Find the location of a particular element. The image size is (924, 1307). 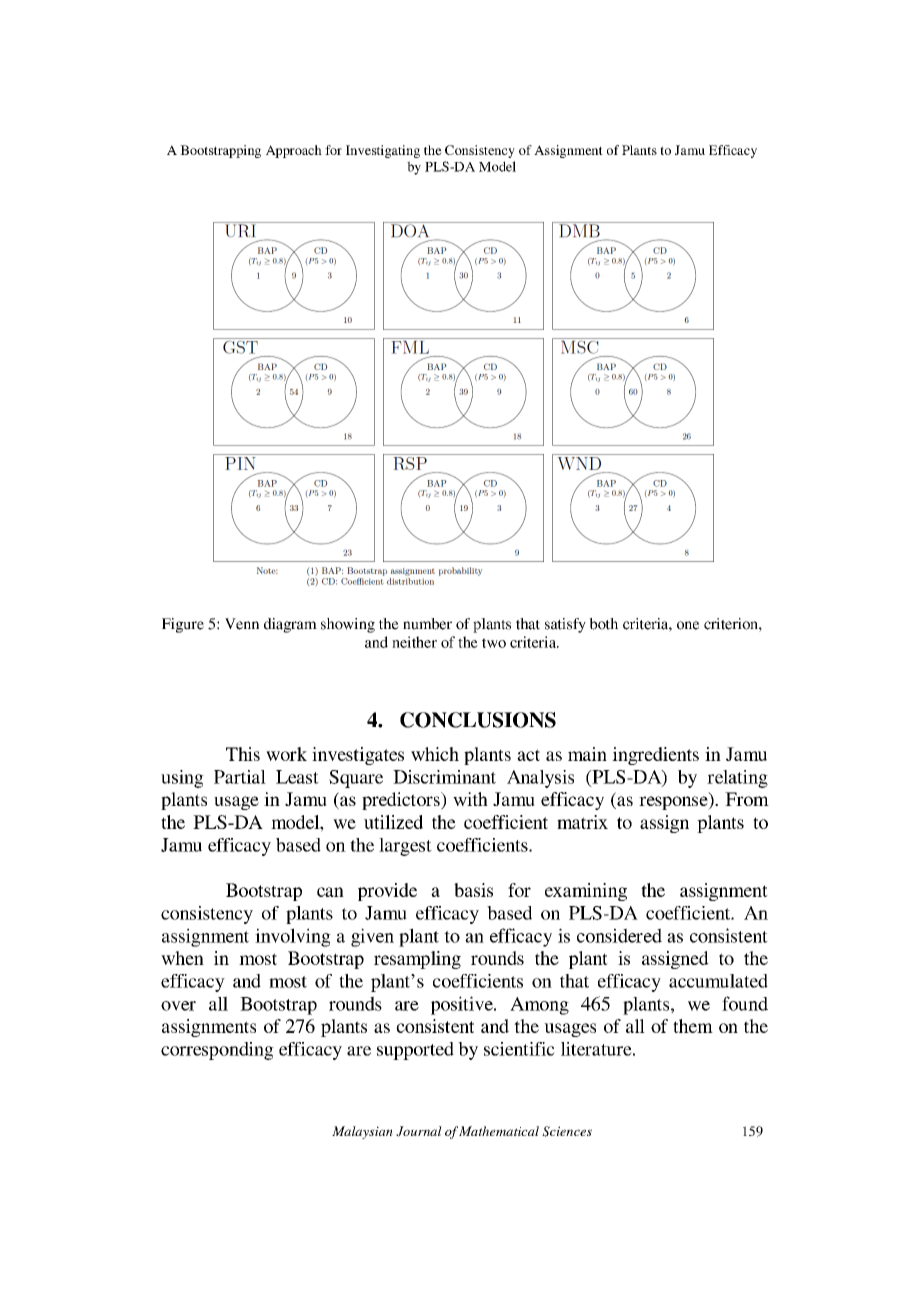

with is located at coordinates (470, 799).
